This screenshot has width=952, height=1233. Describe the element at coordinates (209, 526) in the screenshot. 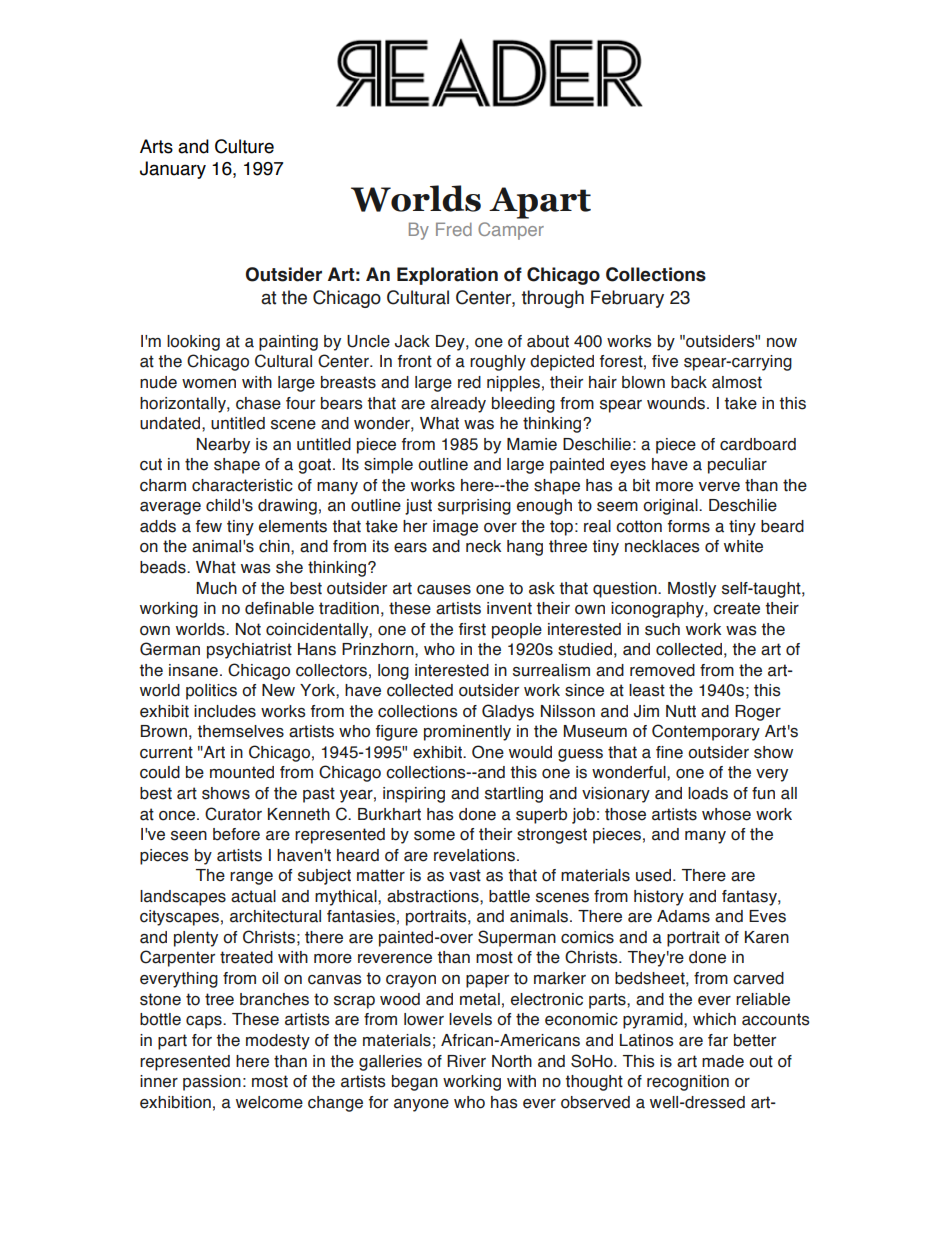

I see `few` at that location.
